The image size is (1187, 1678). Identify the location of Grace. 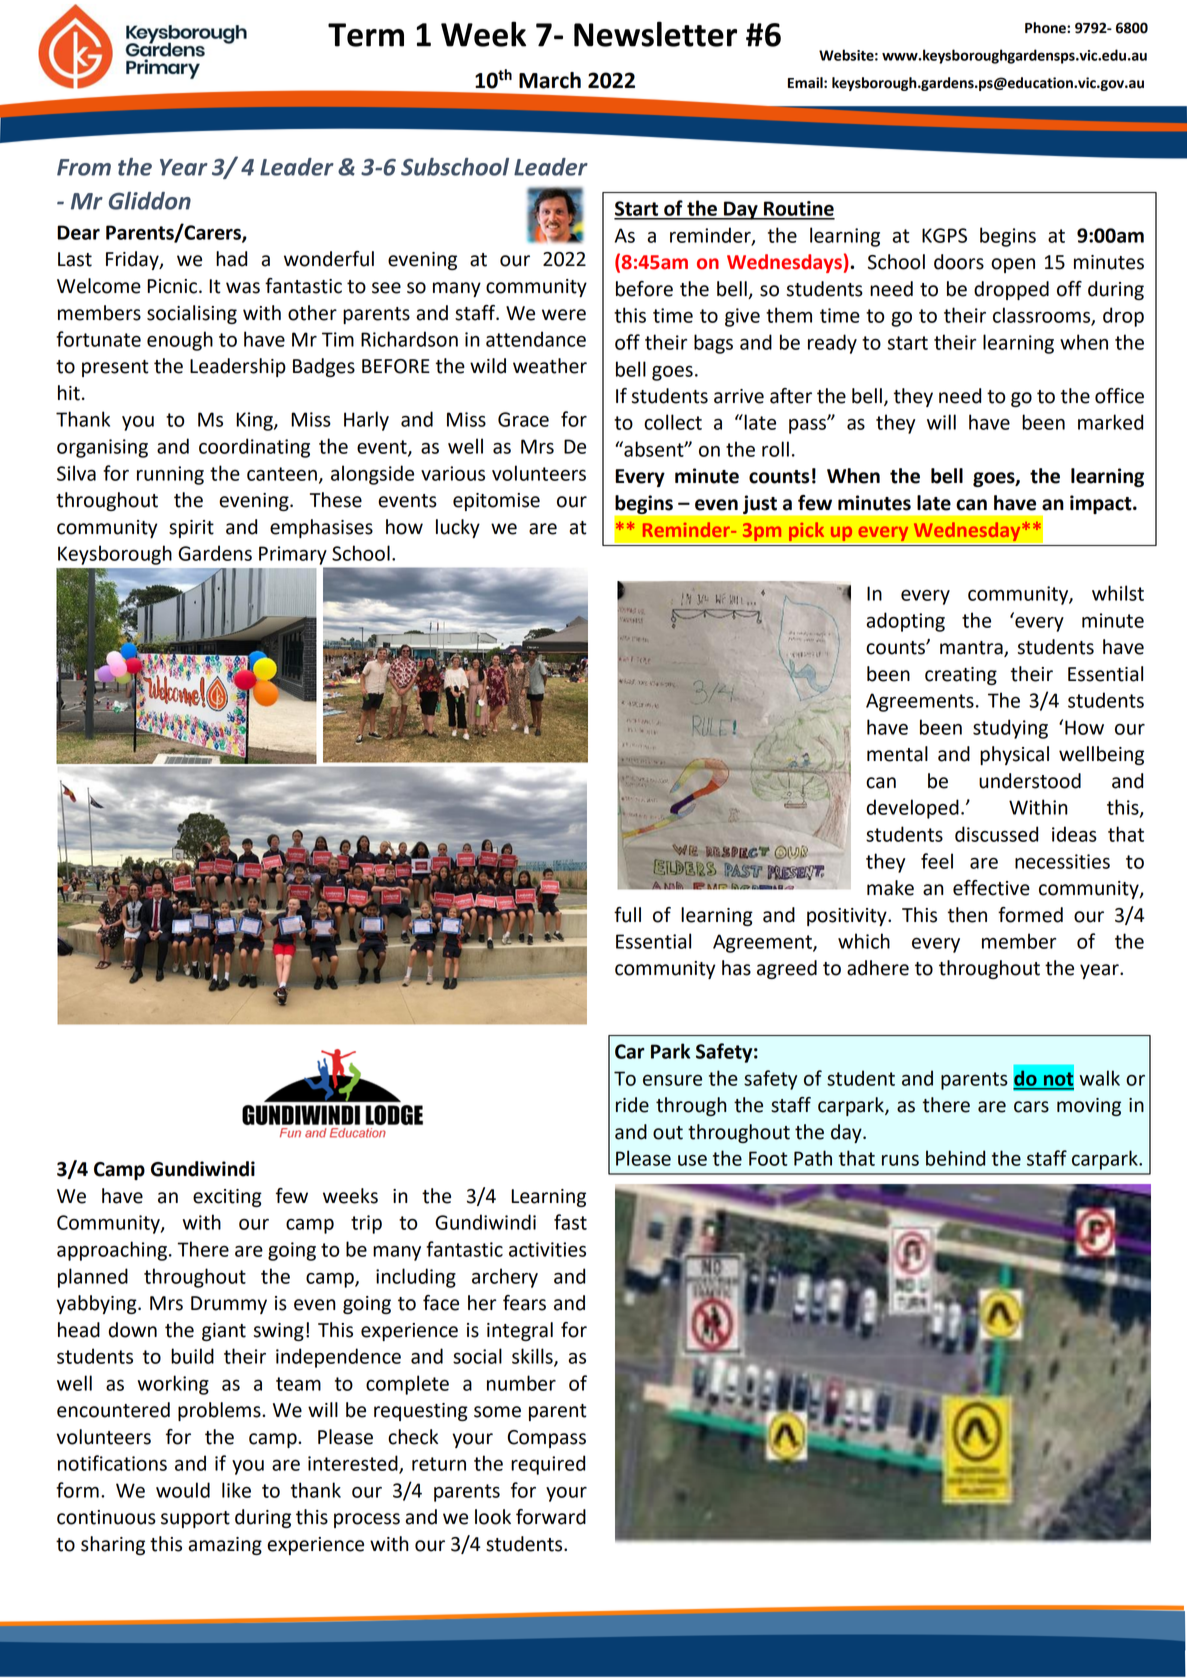
(523, 419).
